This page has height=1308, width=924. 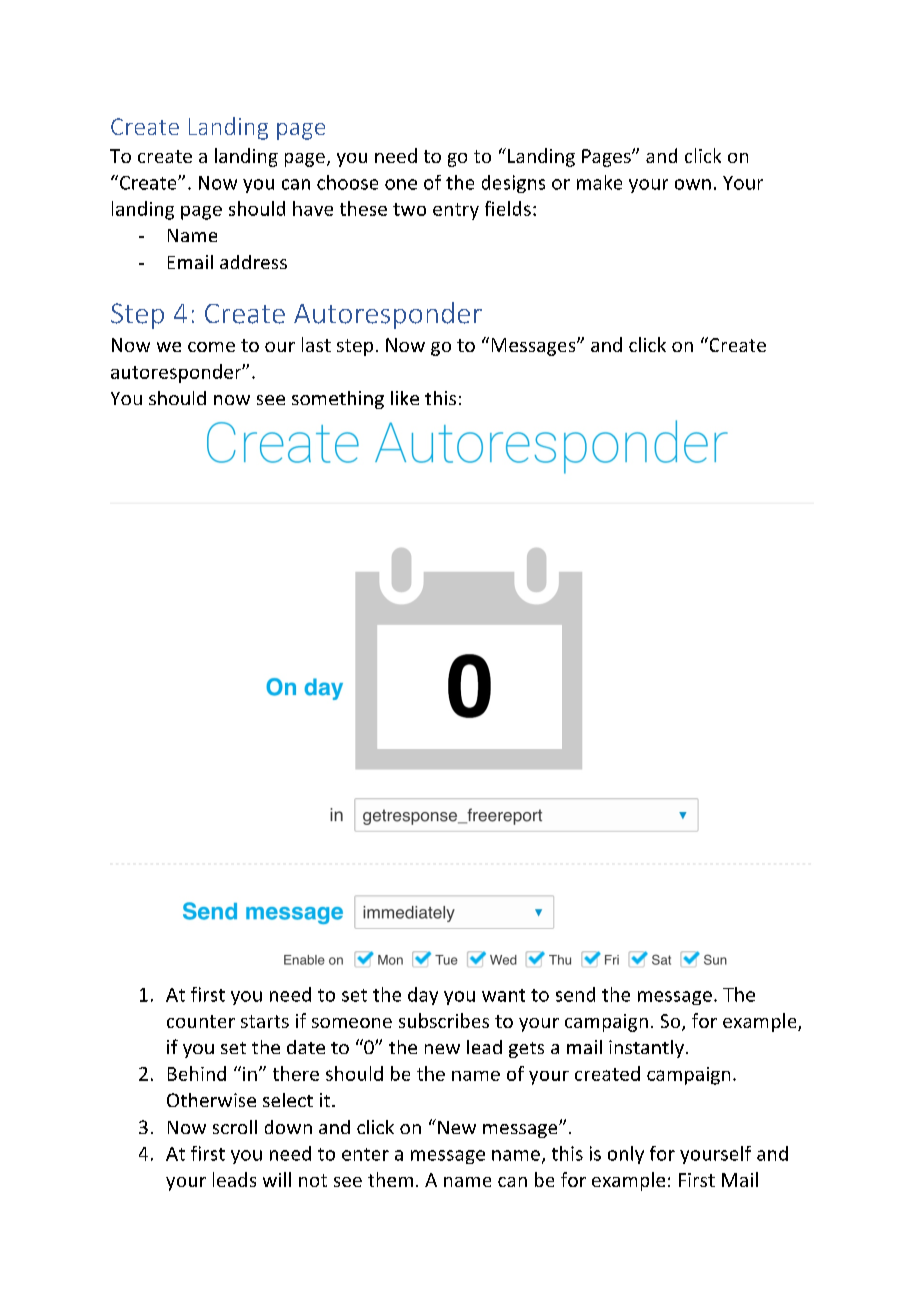 I want to click on like, so click(x=405, y=398).
